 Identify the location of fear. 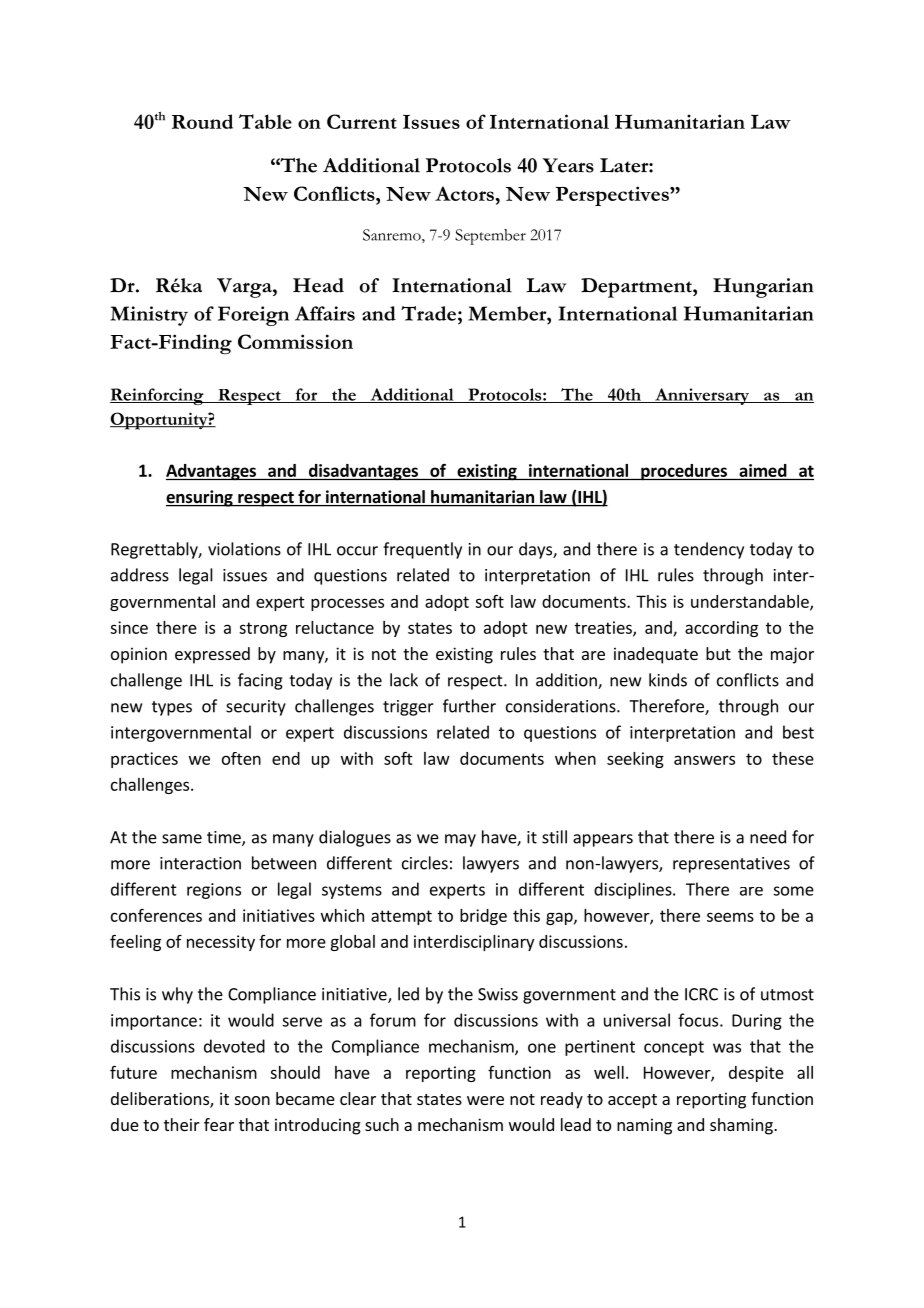
(219, 1124).
